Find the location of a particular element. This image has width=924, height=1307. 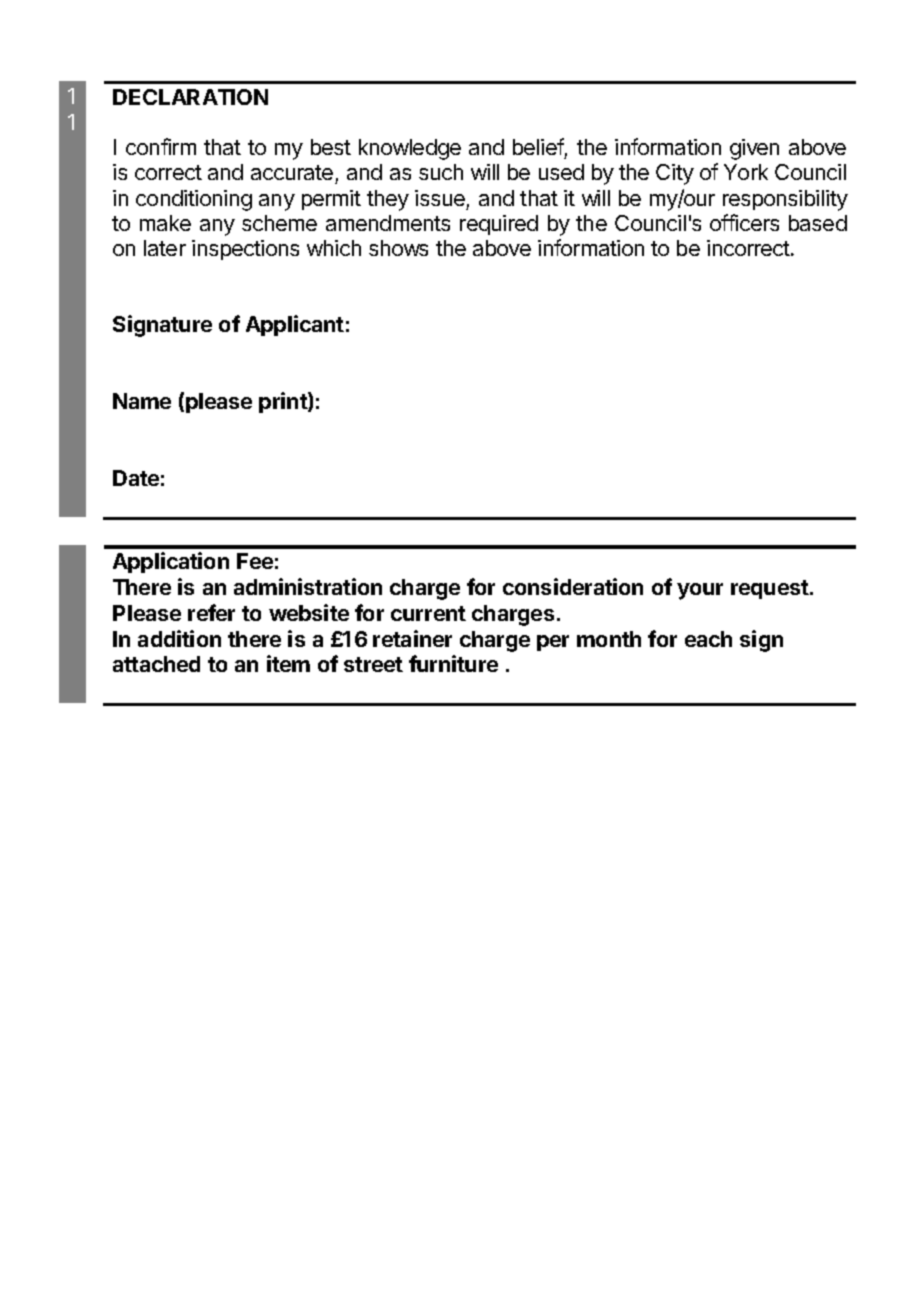

required is located at coordinates (499, 225).
